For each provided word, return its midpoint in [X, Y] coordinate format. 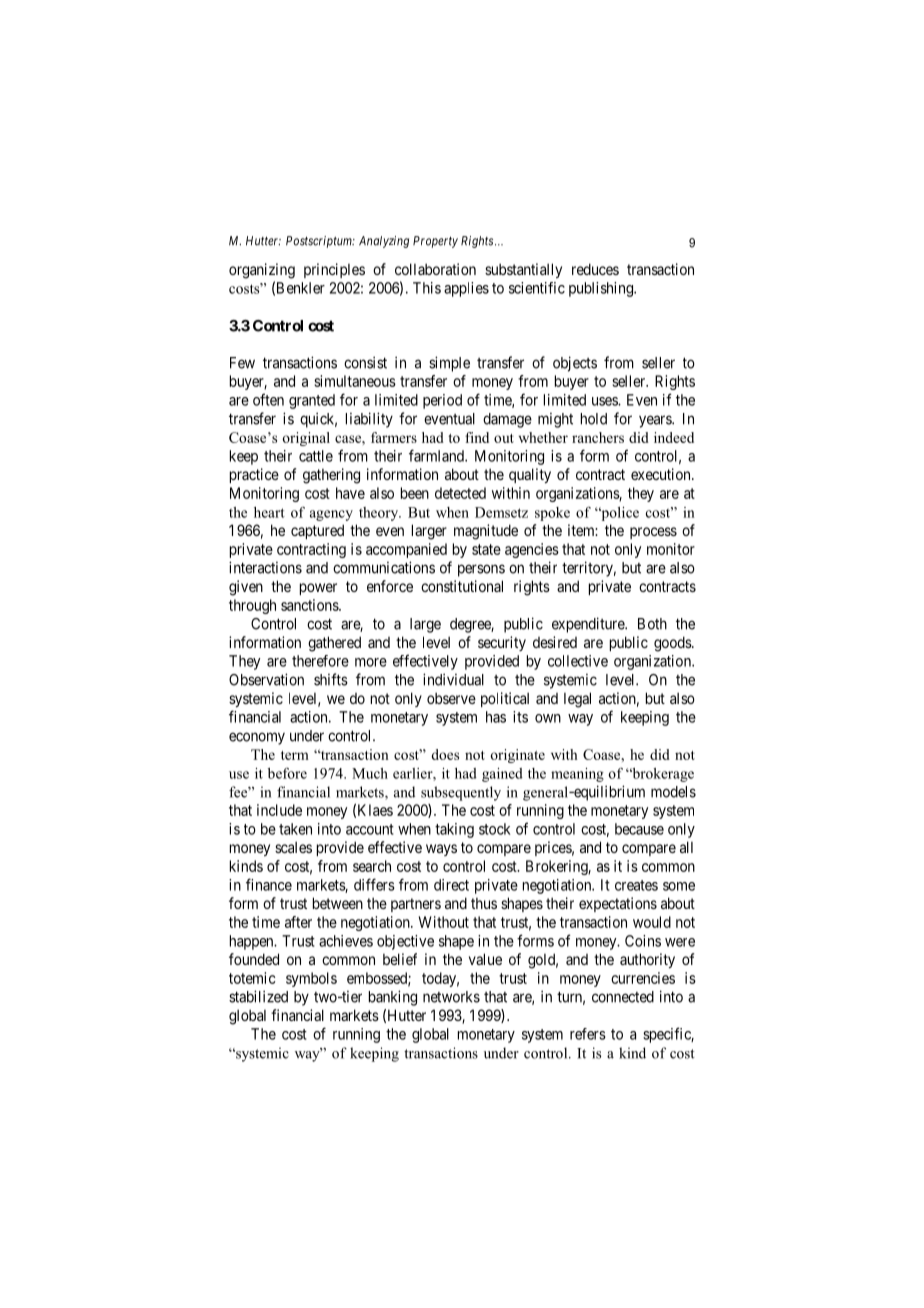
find [477, 437]
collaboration [435, 269]
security [502, 643]
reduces [595, 269]
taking [454, 830]
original [306, 439]
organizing [262, 271]
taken [295, 829]
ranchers [598, 437]
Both [652, 624]
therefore [320, 661]
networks [451, 997]
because [639, 829]
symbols [311, 979]
